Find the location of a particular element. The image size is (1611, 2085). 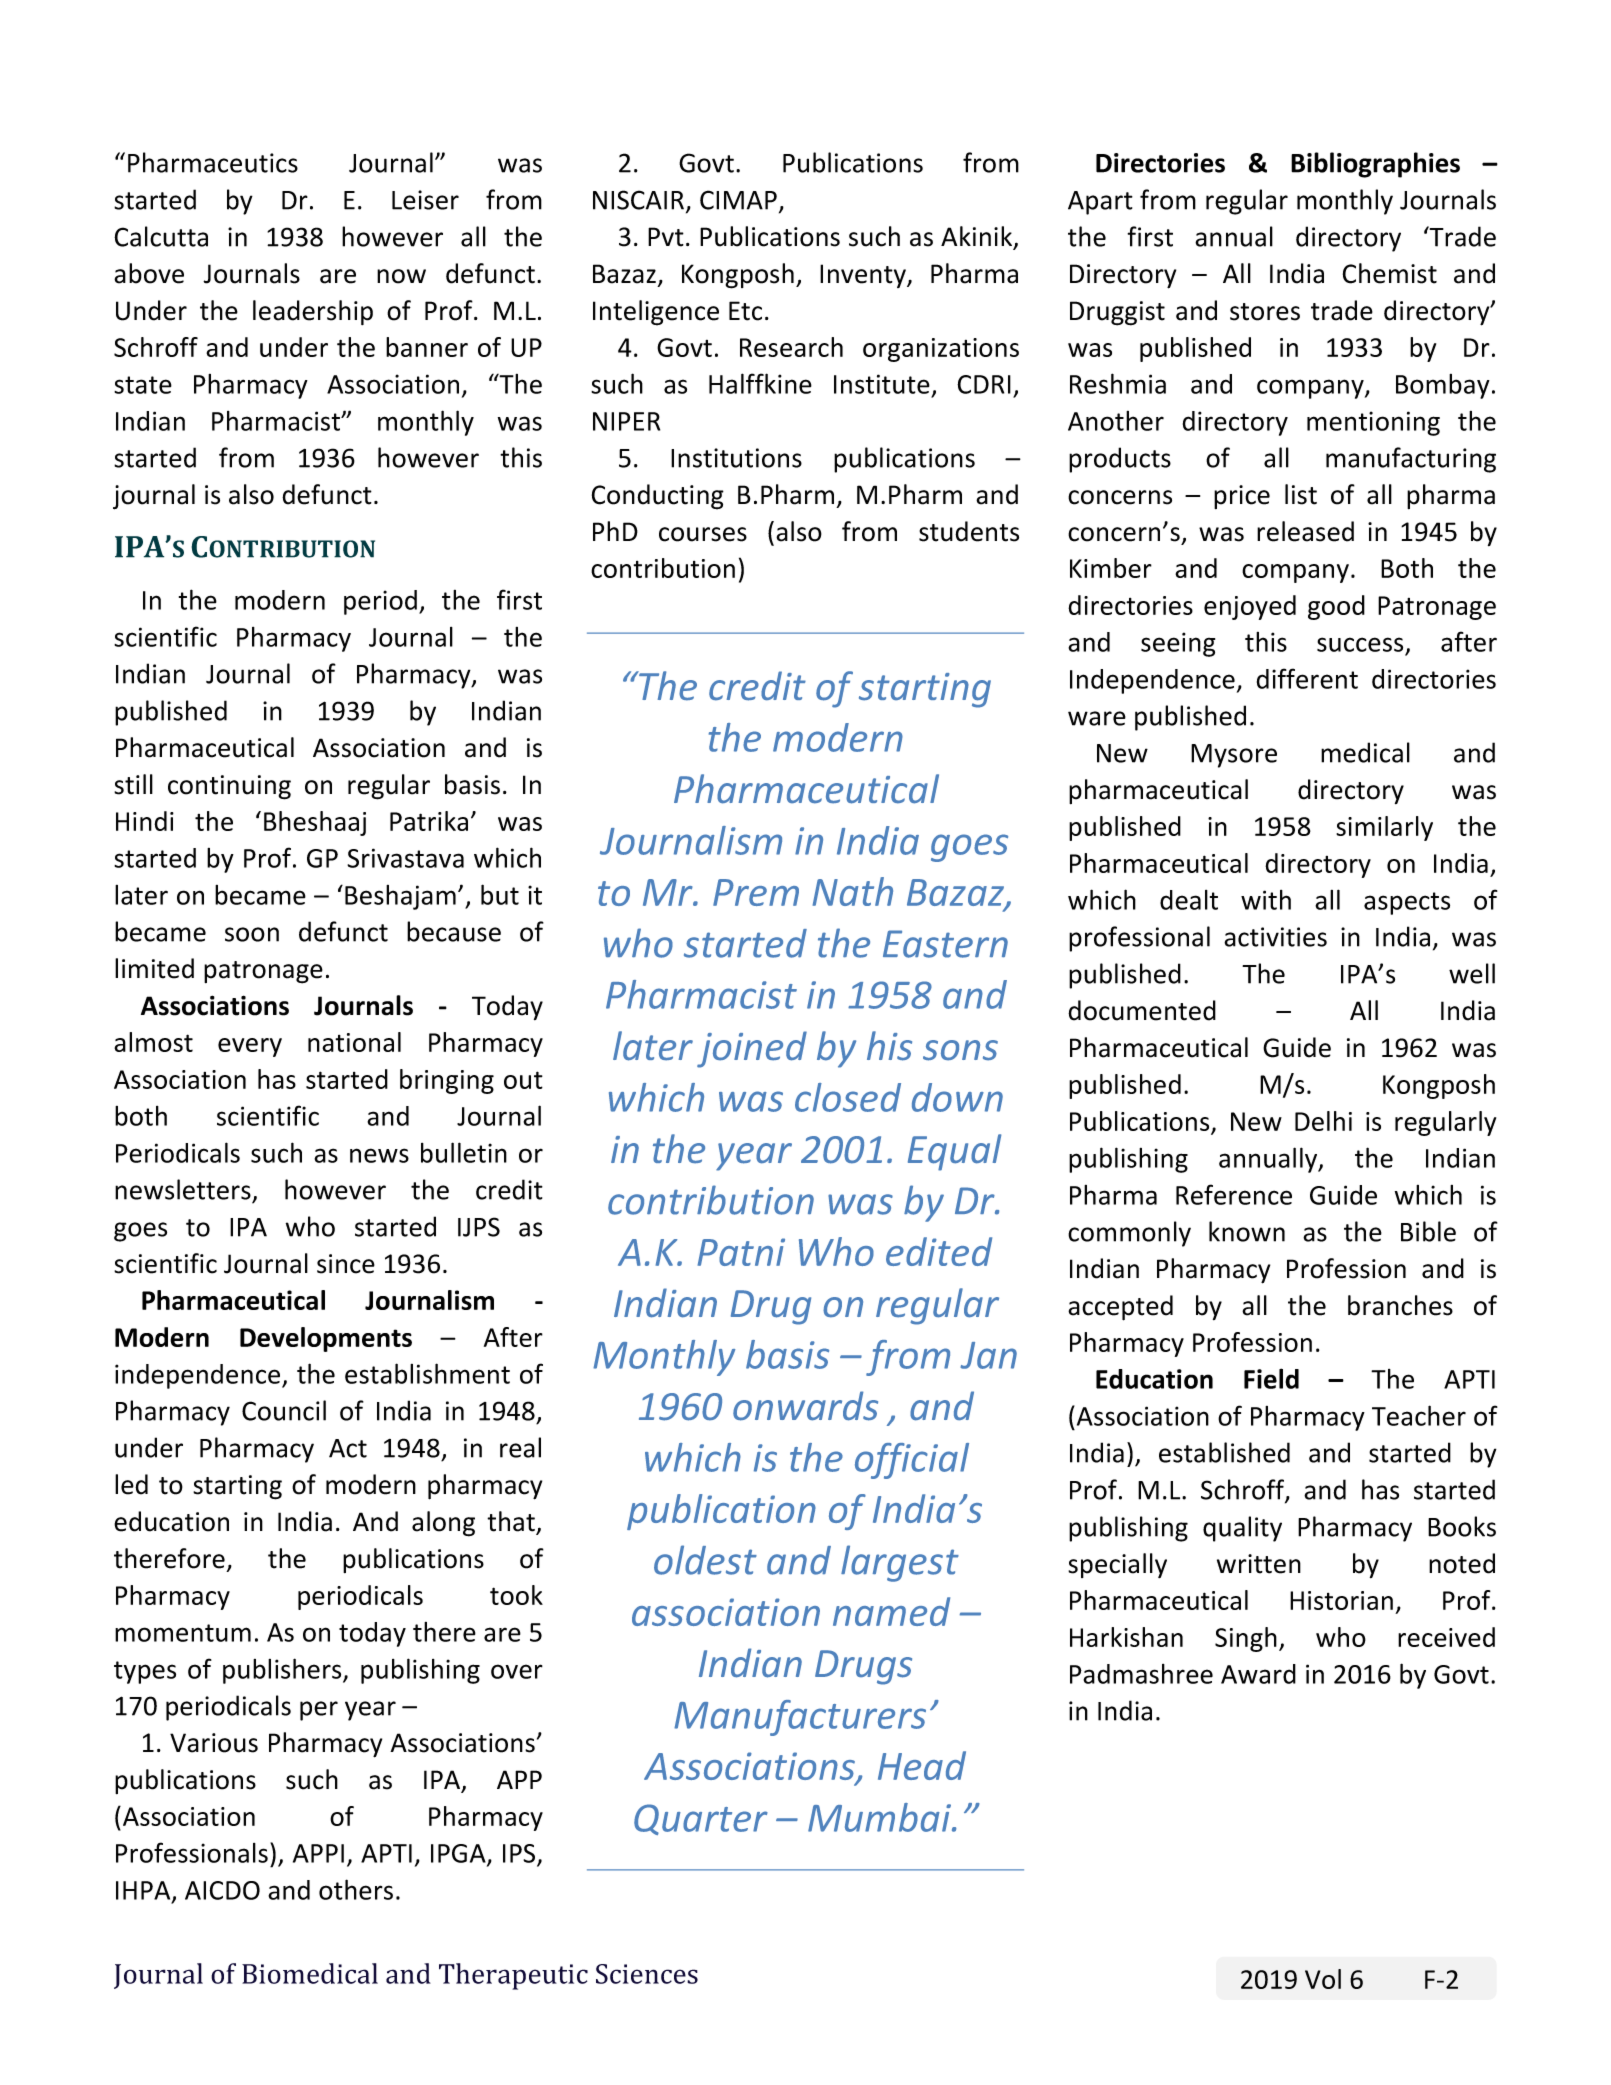

Field is located at coordinates (1271, 1378).
